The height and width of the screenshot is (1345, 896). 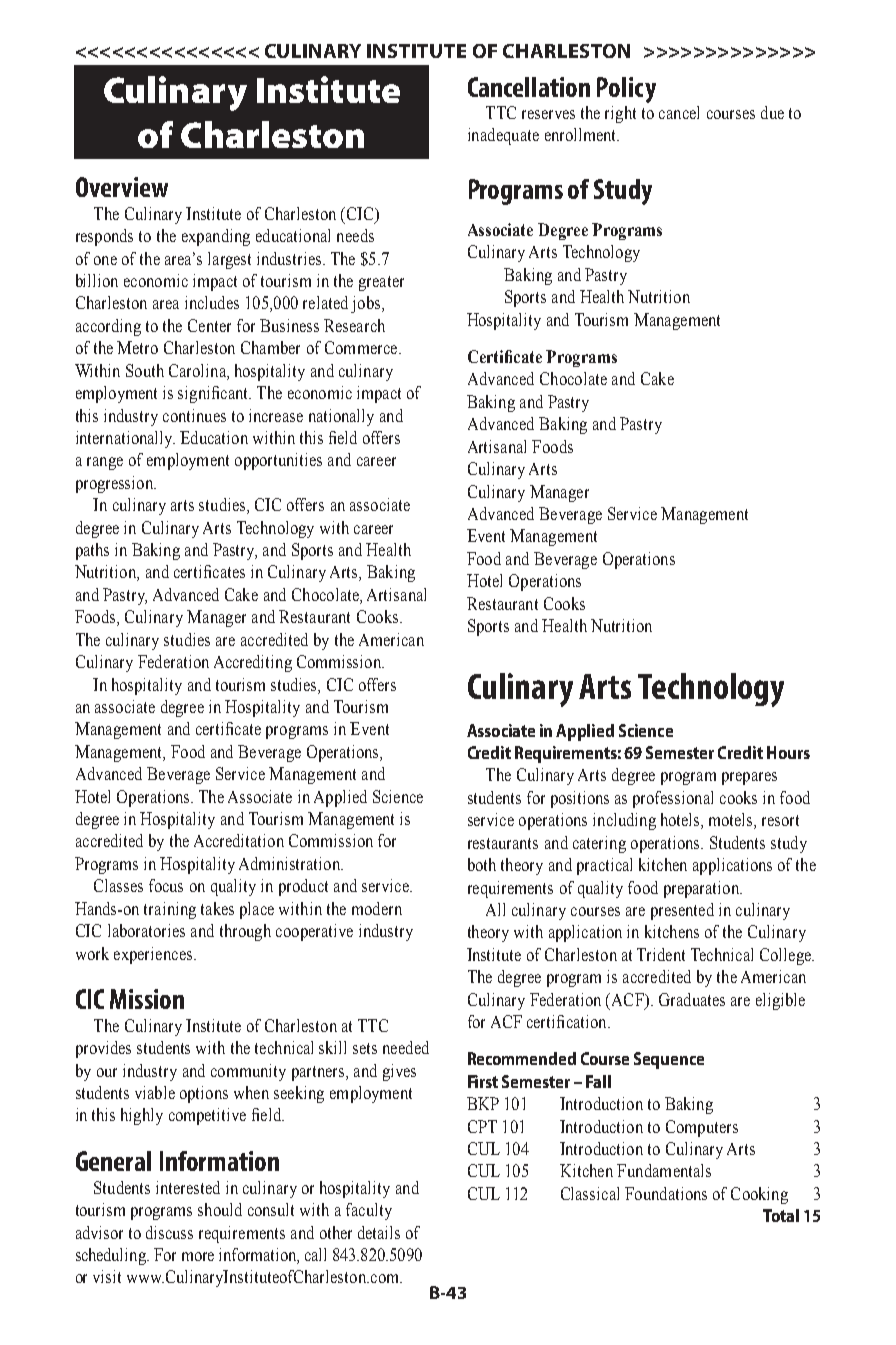 I want to click on Foundations, so click(x=666, y=1193).
